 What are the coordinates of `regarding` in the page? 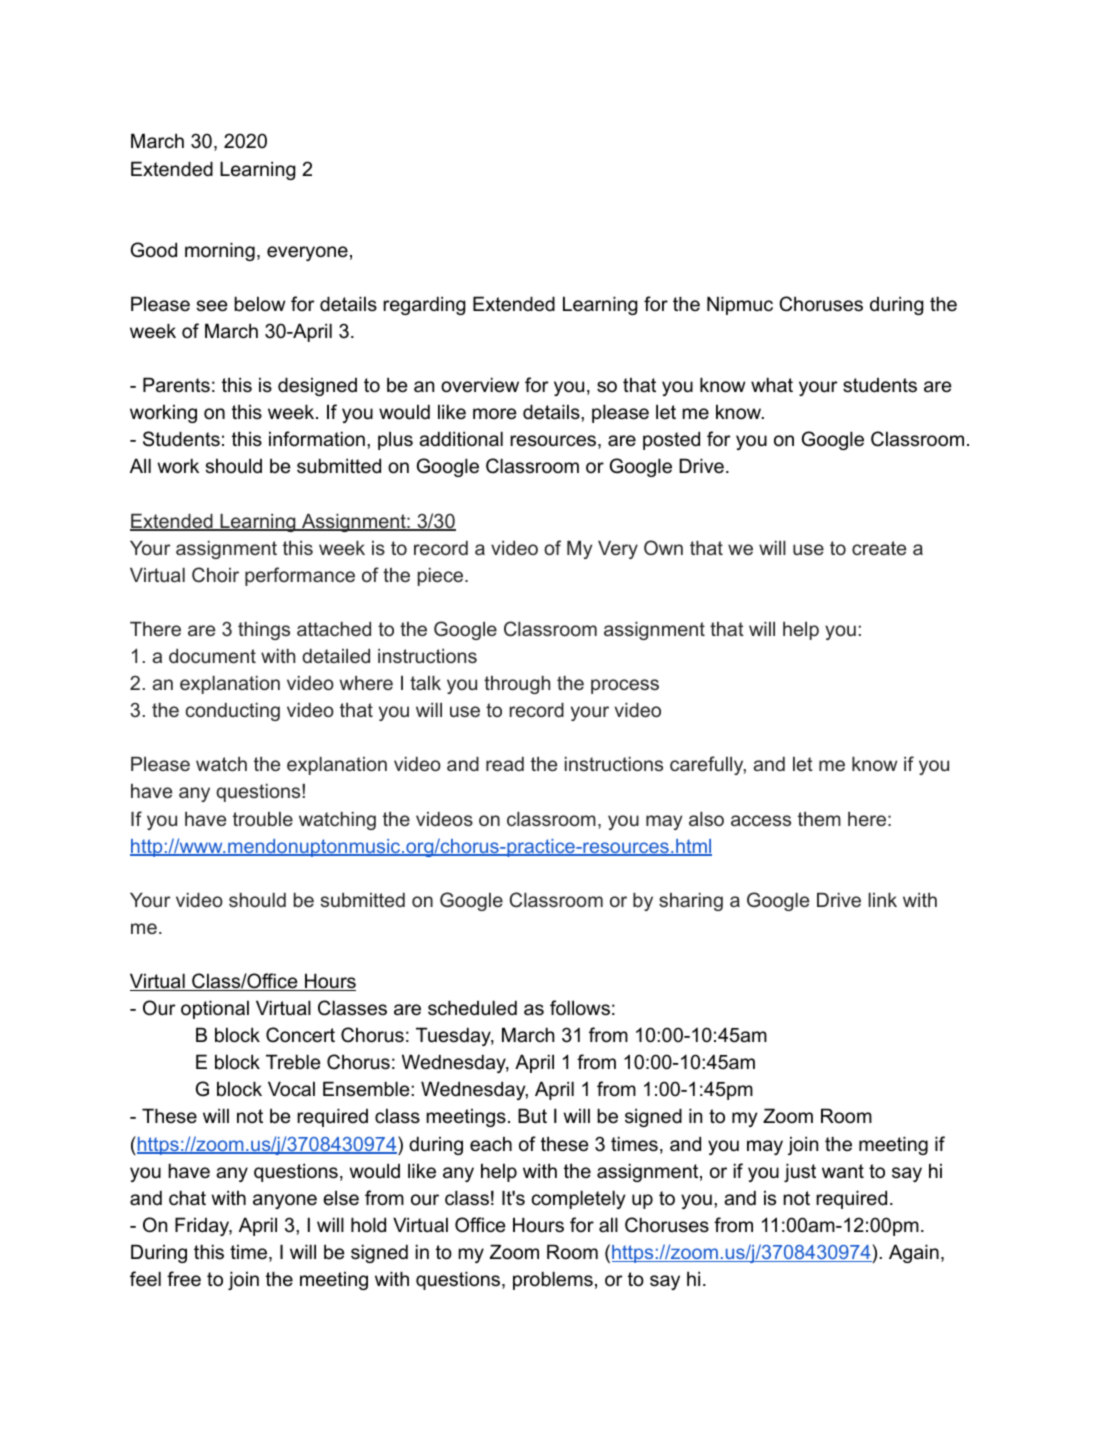 It's located at (424, 305).
